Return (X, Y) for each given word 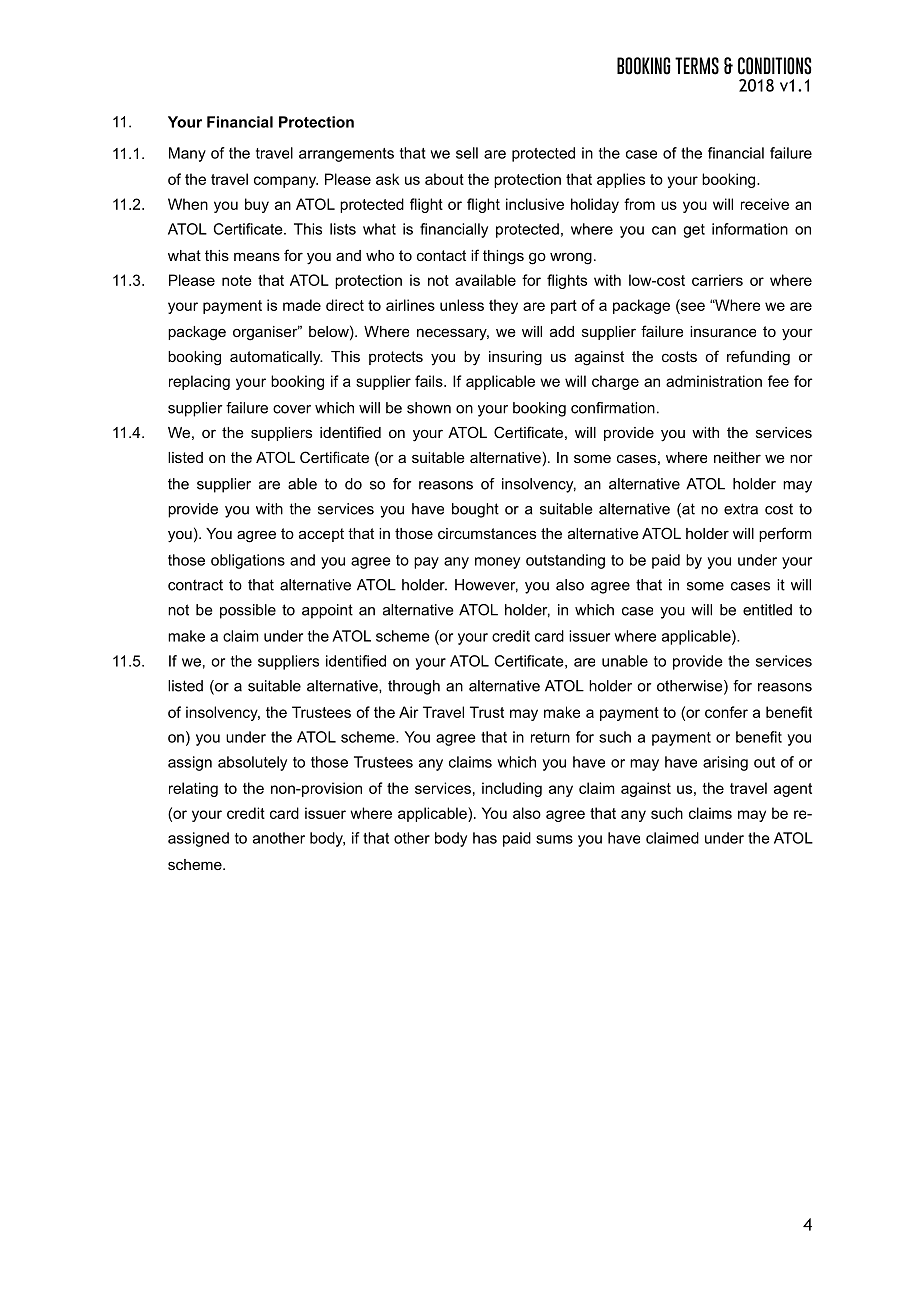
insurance (723, 331)
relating (193, 789)
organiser (266, 333)
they (503, 306)
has (485, 838)
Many (187, 154)
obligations (248, 561)
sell (467, 153)
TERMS (697, 66)
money (497, 563)
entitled (767, 610)
